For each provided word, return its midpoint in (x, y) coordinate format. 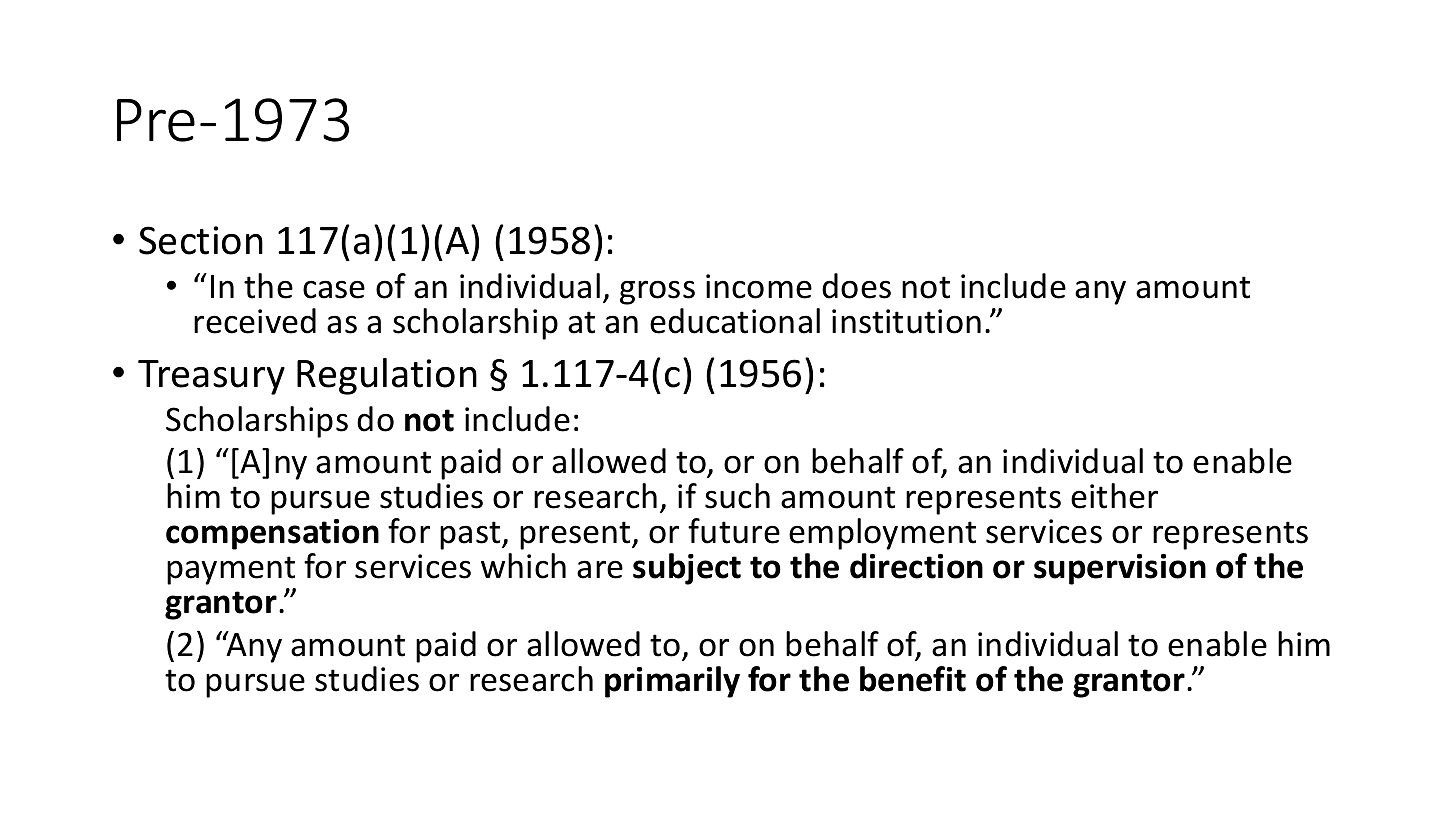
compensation (272, 534)
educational (735, 321)
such (737, 496)
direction (916, 566)
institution (906, 321)
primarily (672, 682)
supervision (1120, 569)
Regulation (387, 376)
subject (687, 569)
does (856, 286)
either (1114, 496)
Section (201, 240)
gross (657, 292)
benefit (913, 679)
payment (231, 570)
